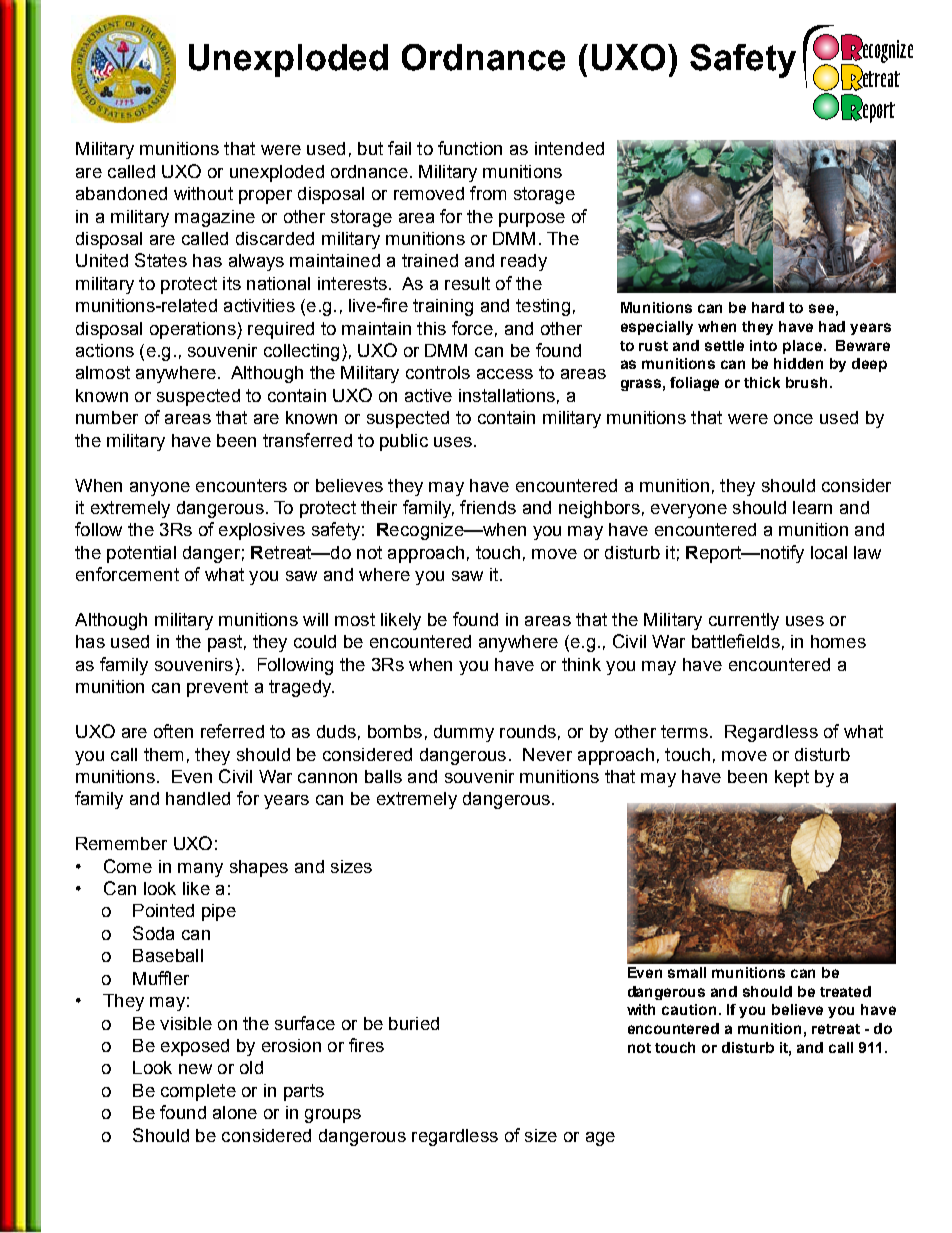 This screenshot has width=952, height=1233. What do you see at coordinates (488, 193) in the screenshot?
I see `from` at bounding box center [488, 193].
